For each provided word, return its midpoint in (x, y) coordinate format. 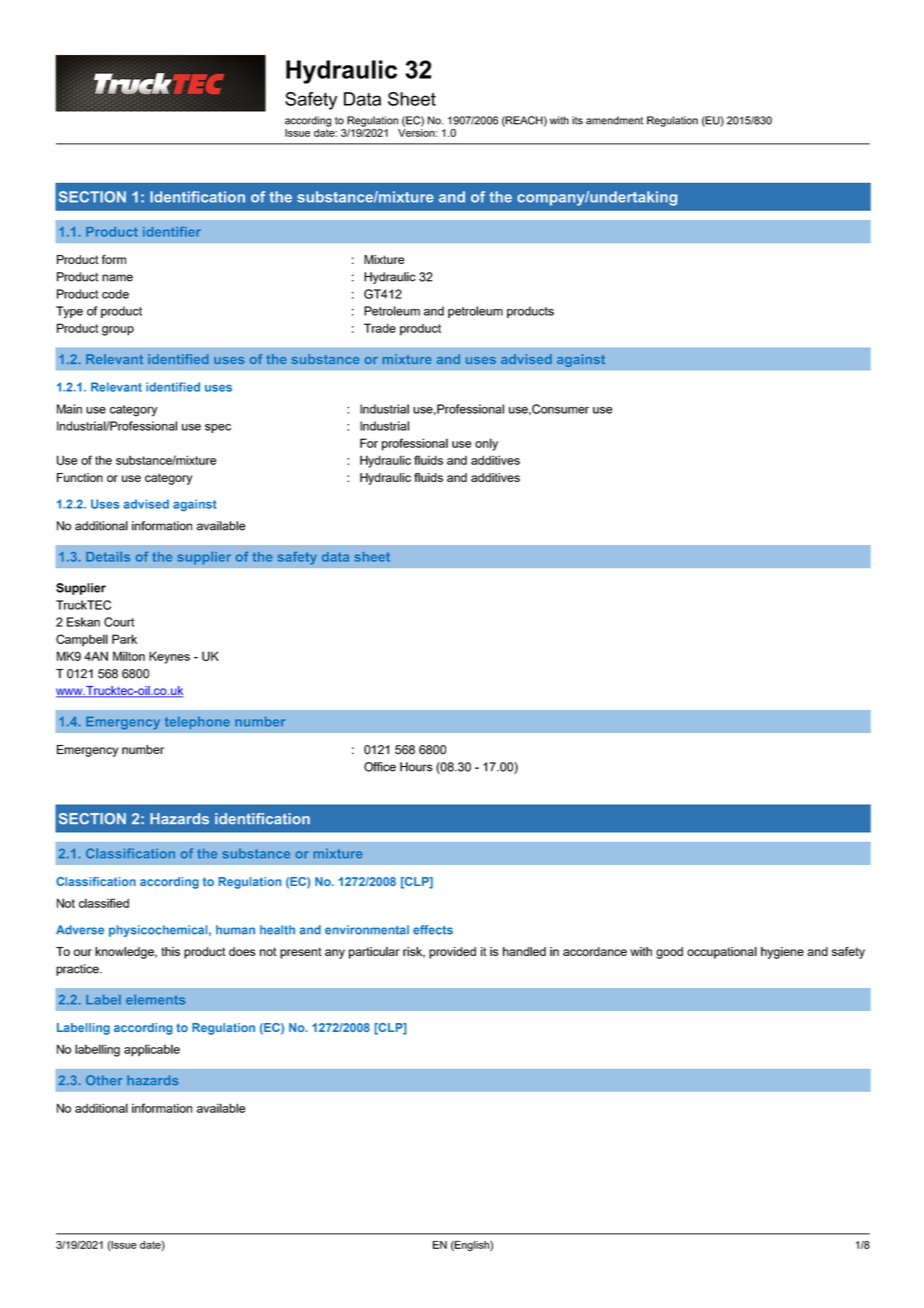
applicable (152, 1050)
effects (433, 930)
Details (108, 557)
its (577, 120)
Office (380, 767)
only (486, 444)
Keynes (169, 657)
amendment (614, 120)
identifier (172, 232)
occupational (722, 953)
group (118, 331)
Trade (380, 328)
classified (104, 903)
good (669, 953)
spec (218, 428)
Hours (416, 767)
